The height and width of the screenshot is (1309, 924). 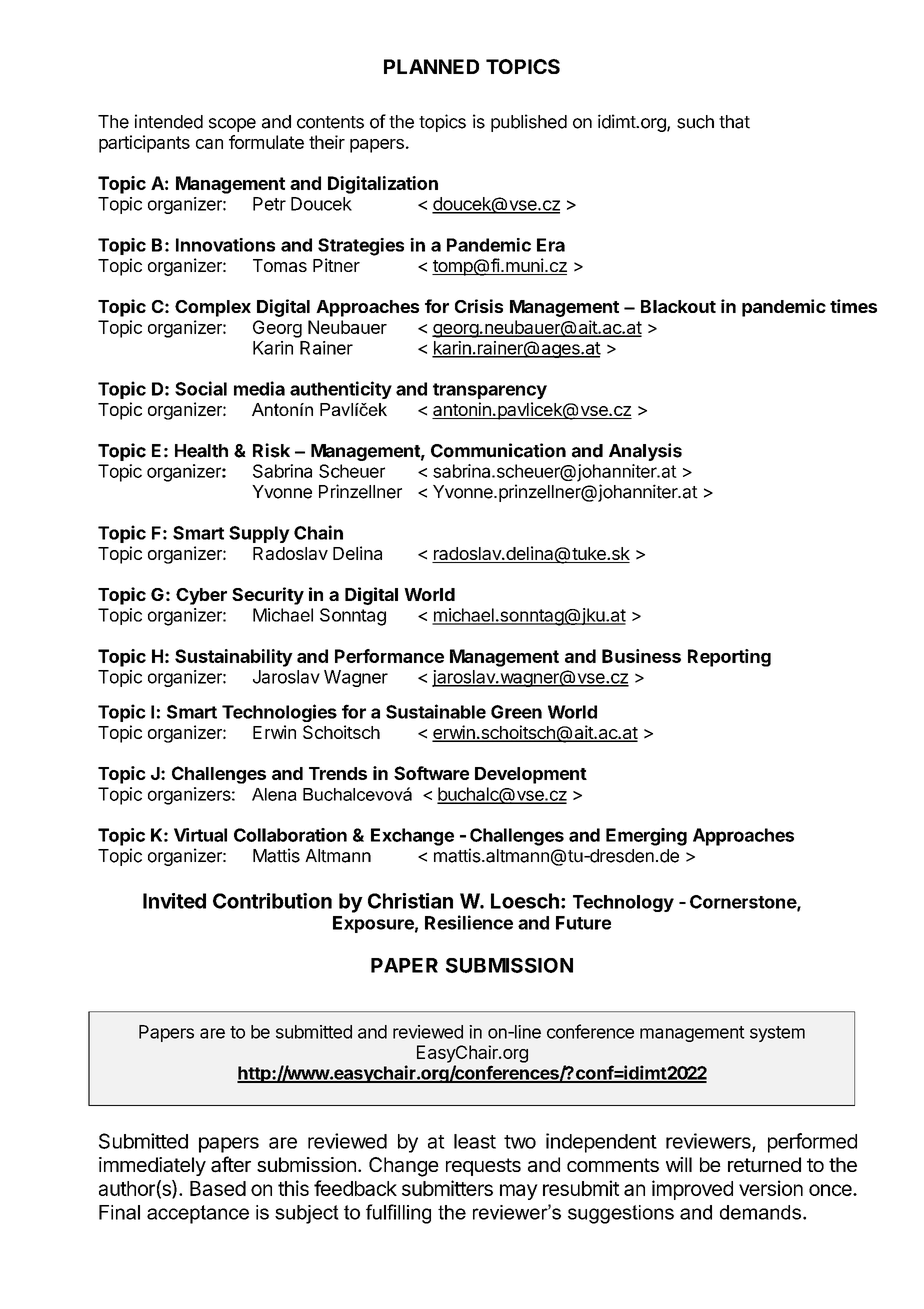 What do you see at coordinates (232, 125) in the screenshot?
I see `scope` at bounding box center [232, 125].
